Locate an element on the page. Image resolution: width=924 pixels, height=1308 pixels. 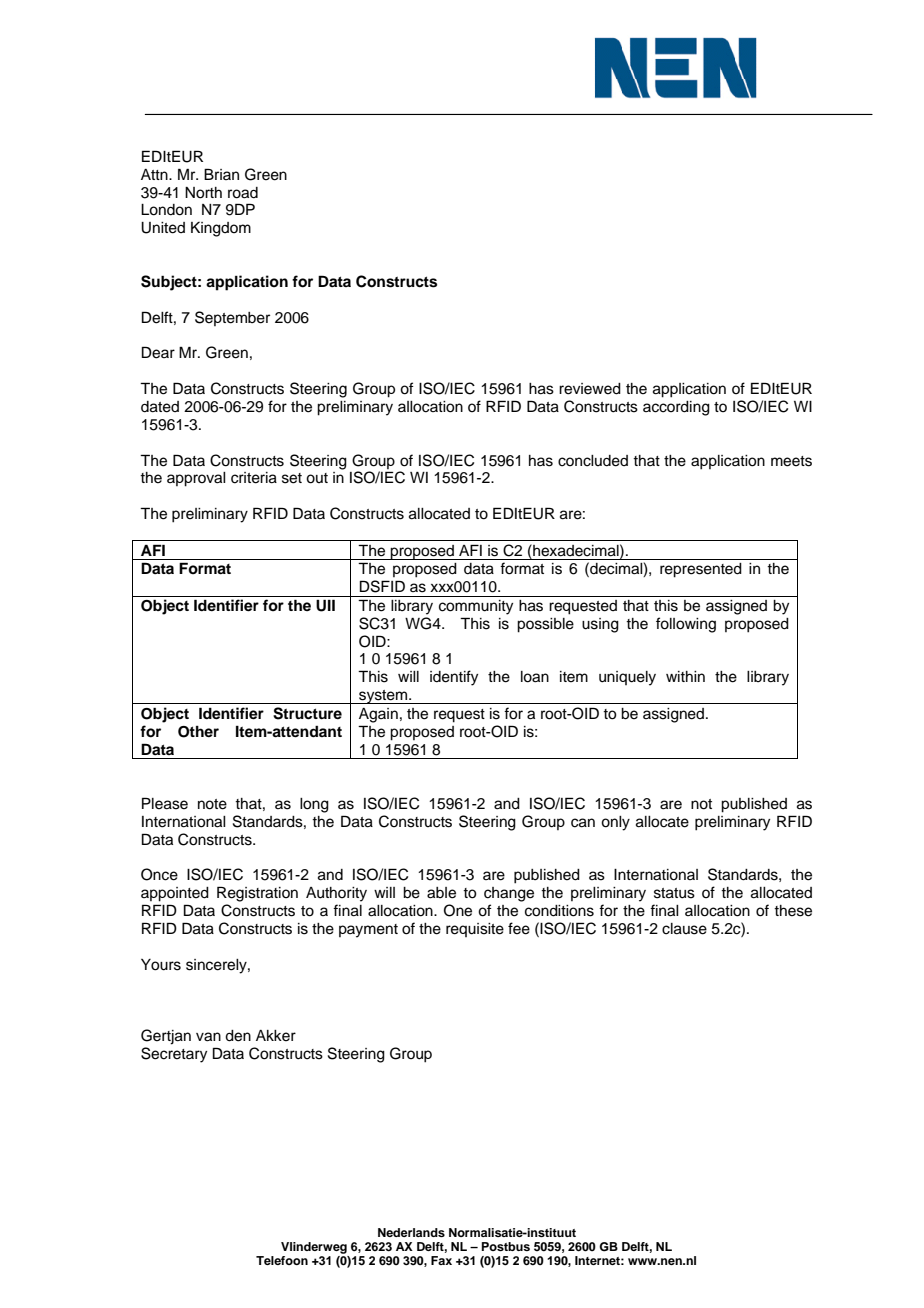
Nederlands is located at coordinates (411, 1232).
